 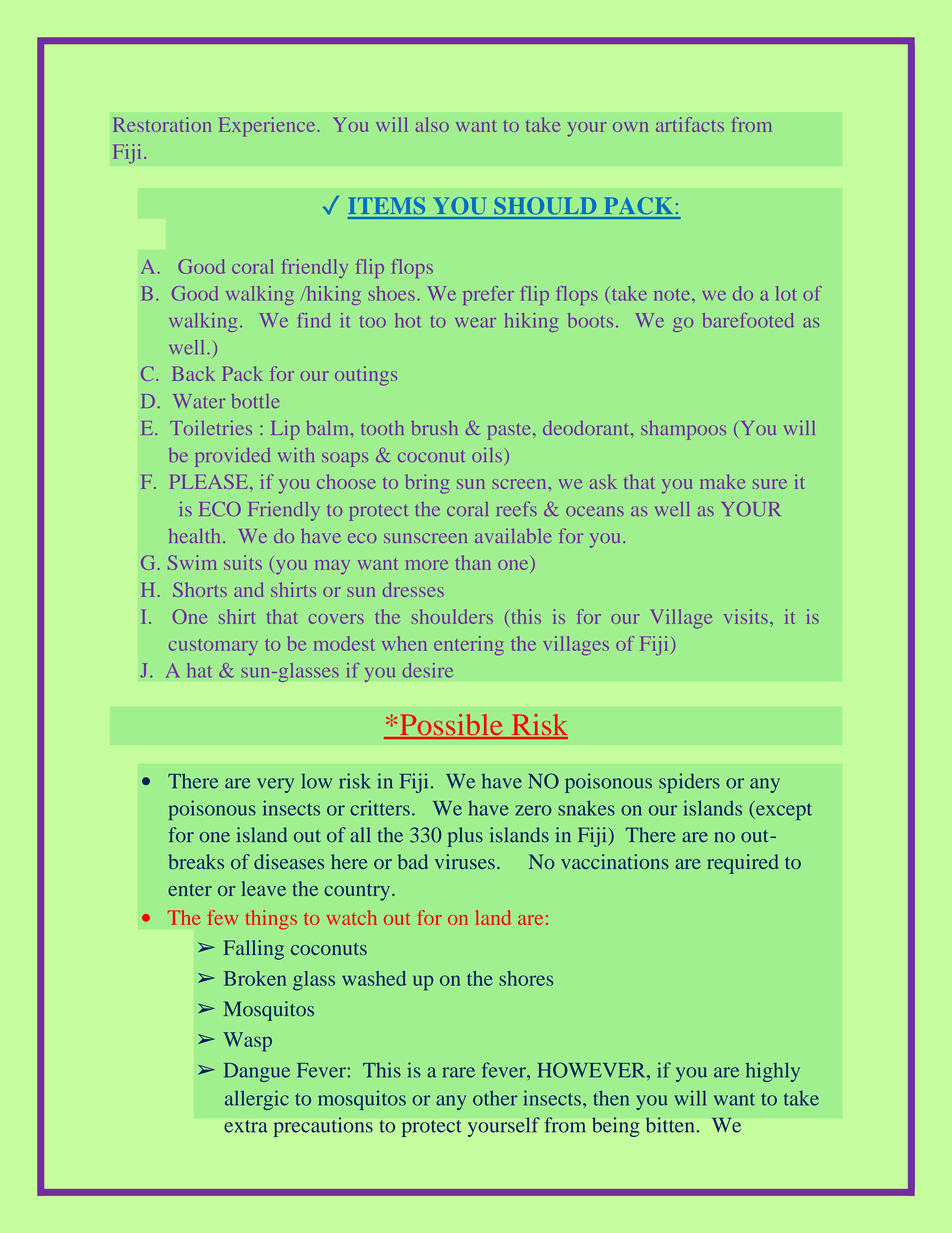 What do you see at coordinates (428, 670) in the screenshot?
I see `desire` at bounding box center [428, 670].
